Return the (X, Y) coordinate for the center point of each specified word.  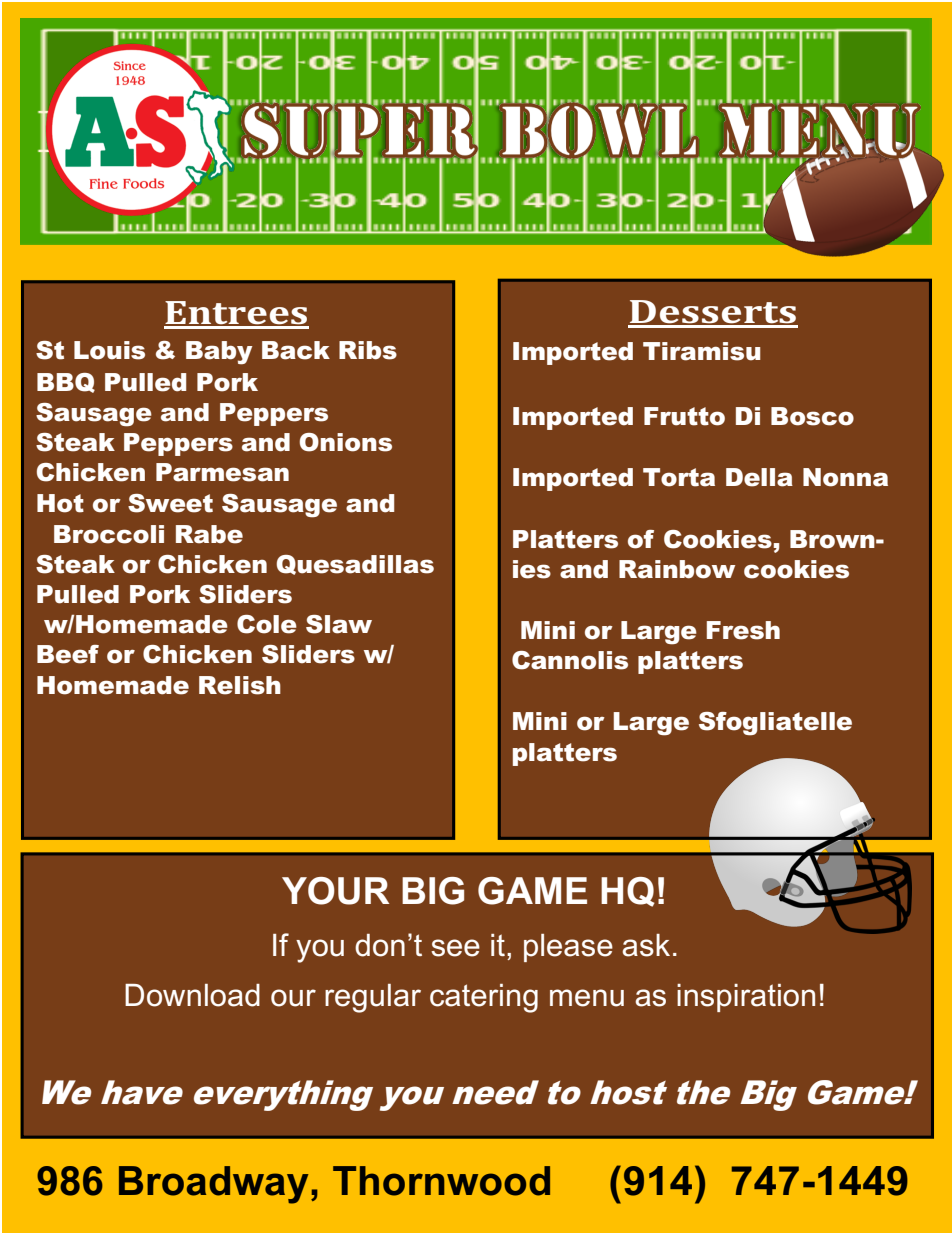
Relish (240, 685)
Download (192, 995)
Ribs (368, 350)
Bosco (812, 416)
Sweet (170, 503)
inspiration (746, 998)
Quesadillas (355, 565)
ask (646, 945)
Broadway (213, 1185)
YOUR (335, 891)
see (455, 948)
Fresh (743, 630)
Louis (109, 350)
